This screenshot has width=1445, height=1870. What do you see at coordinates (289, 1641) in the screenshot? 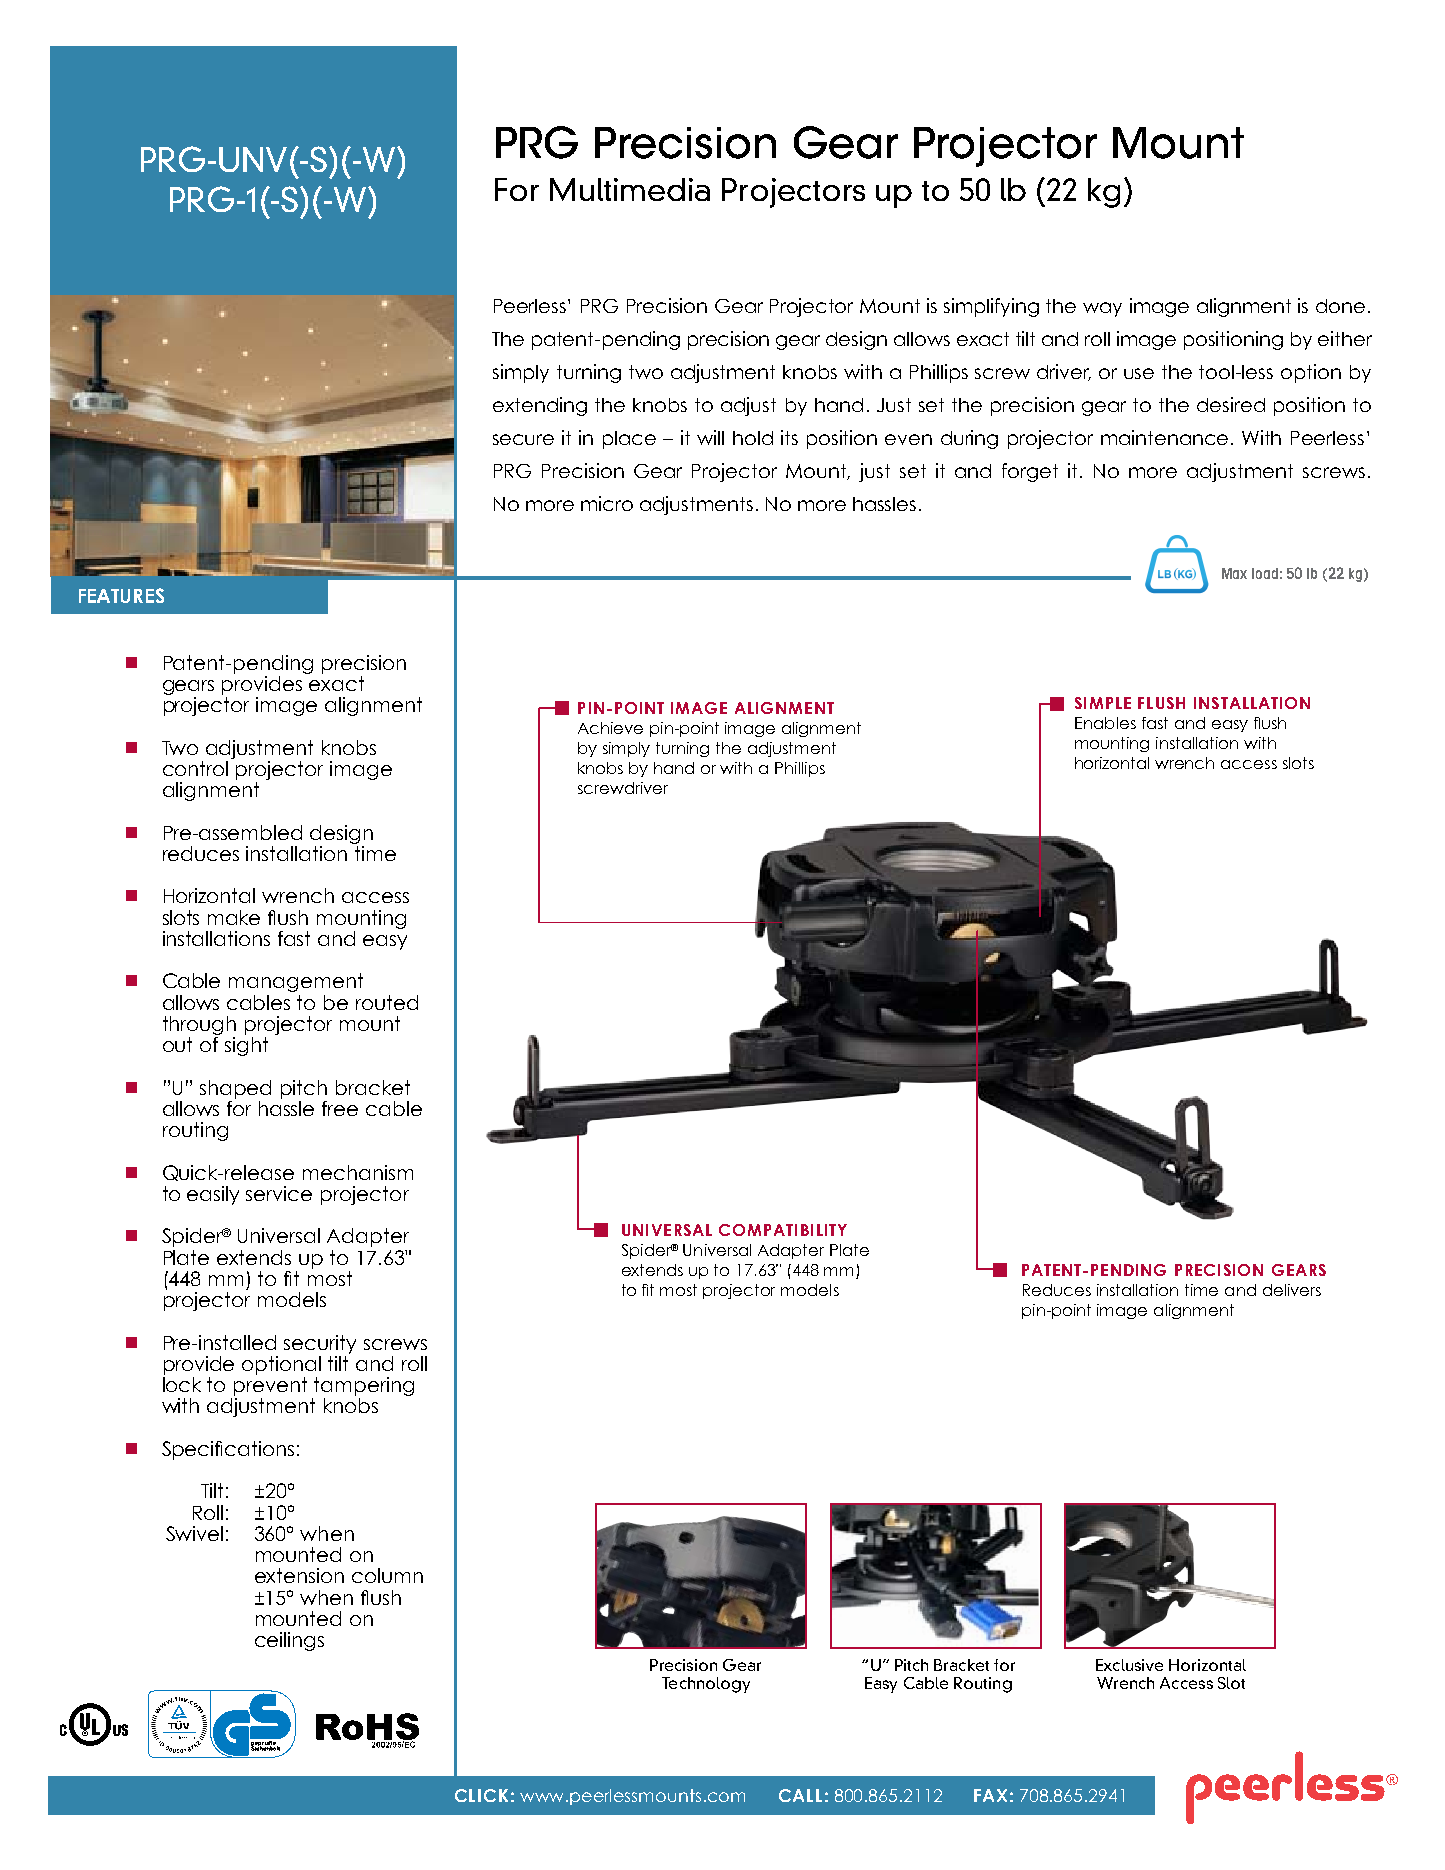
I see `ceilings` at bounding box center [289, 1641].
